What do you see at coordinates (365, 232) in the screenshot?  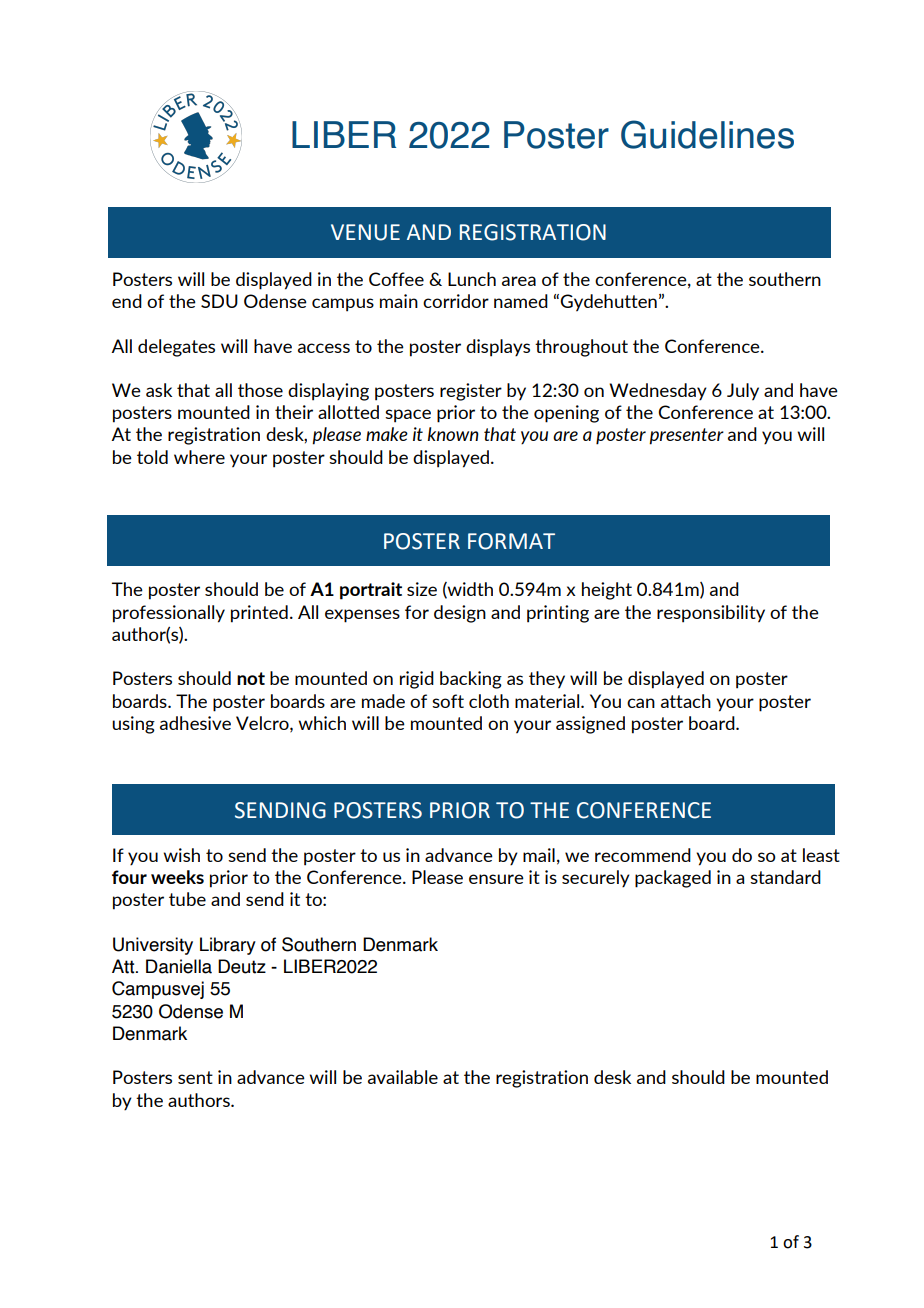 I see `VENUE` at bounding box center [365, 232].
